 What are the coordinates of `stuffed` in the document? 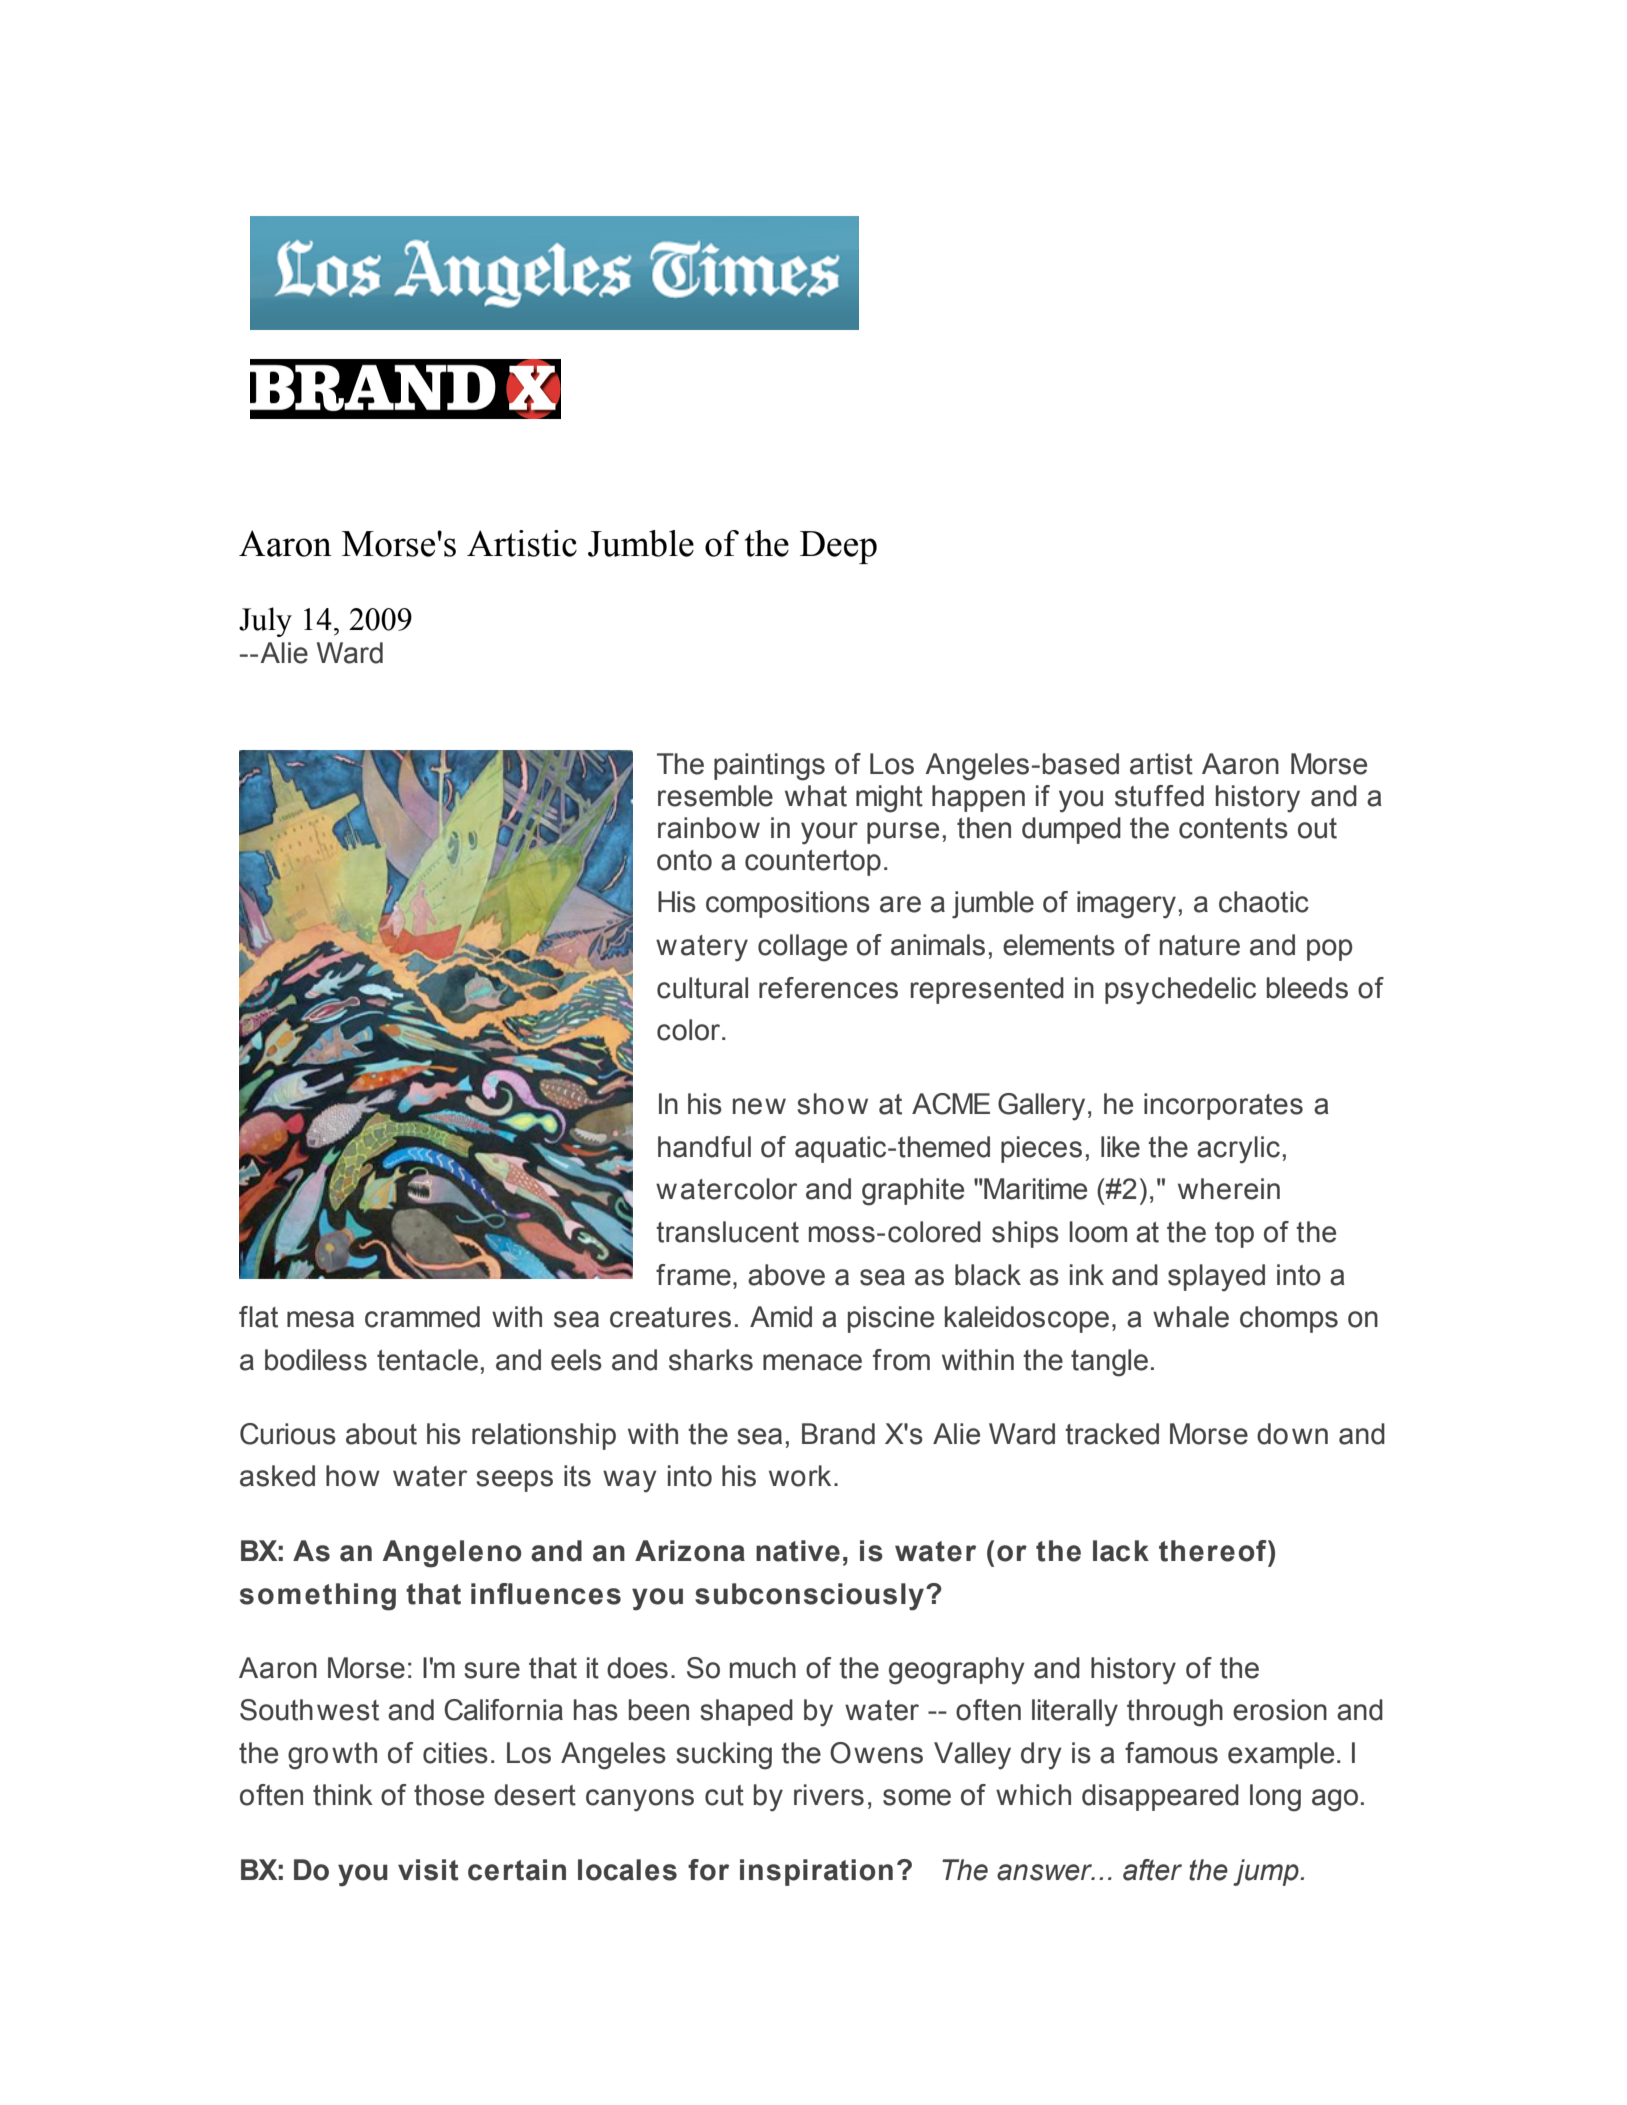 It's located at (1159, 796).
